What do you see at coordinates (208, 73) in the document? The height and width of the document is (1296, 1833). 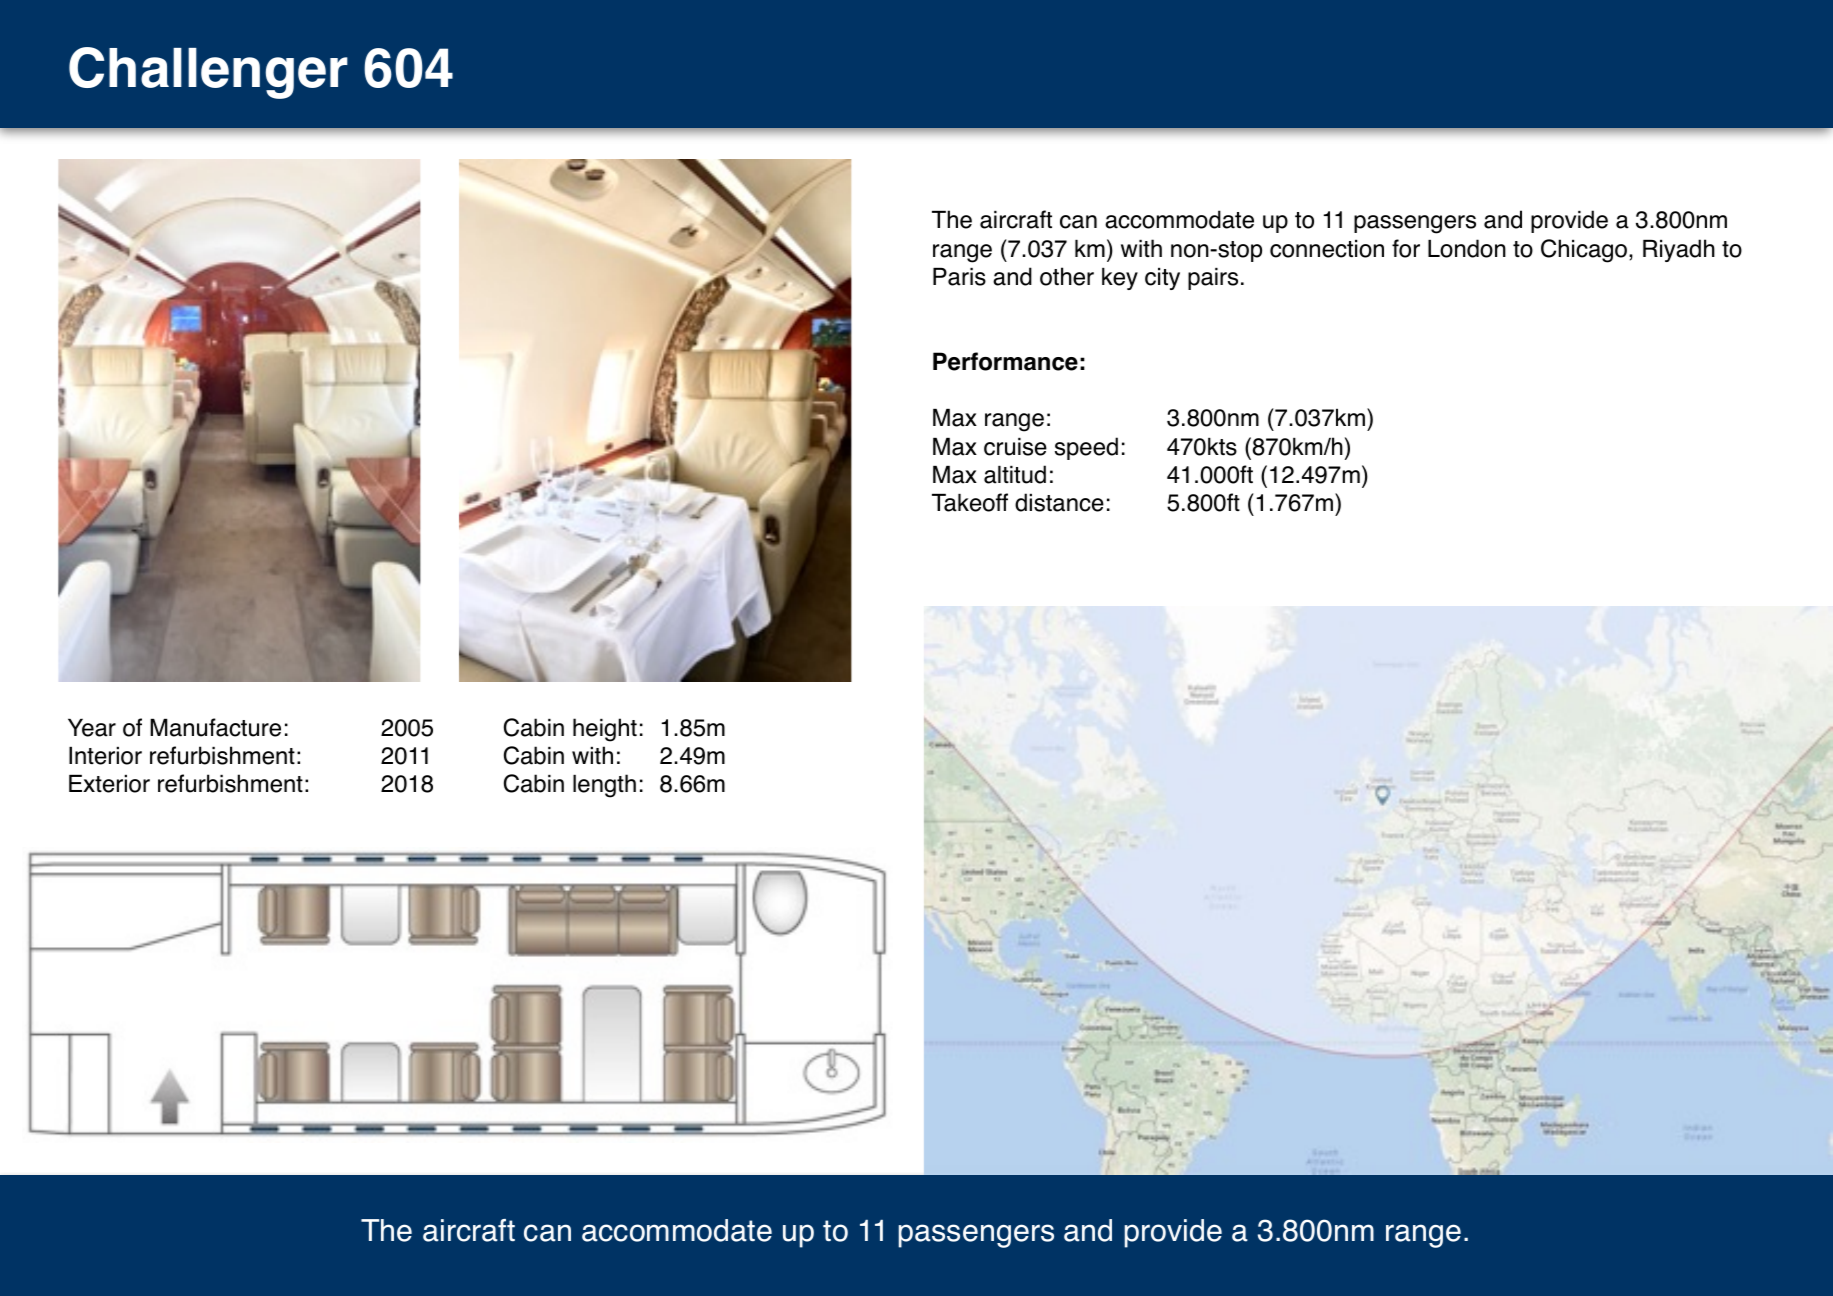 I see `Challenger` at bounding box center [208, 73].
